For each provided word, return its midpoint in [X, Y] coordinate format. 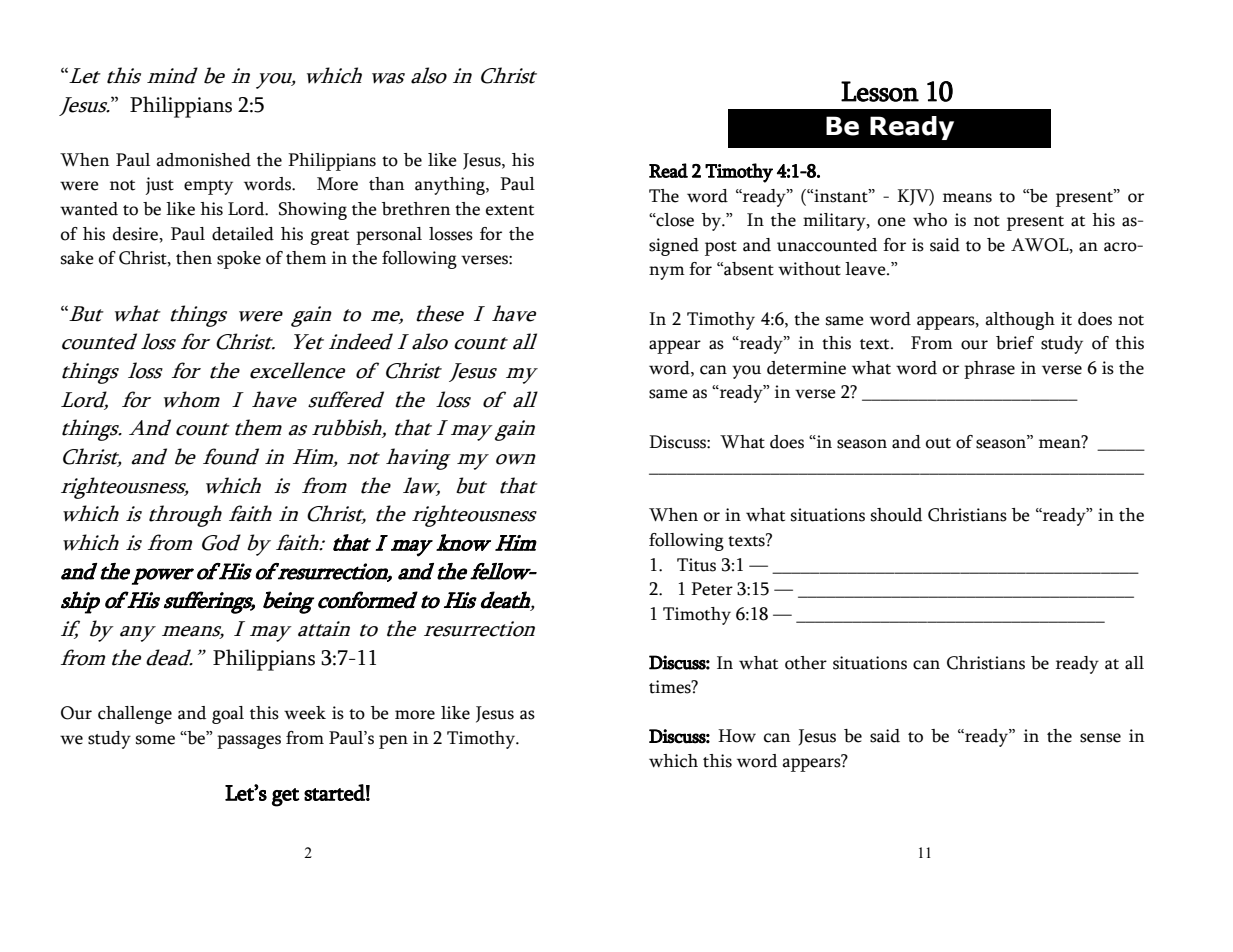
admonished [203, 160]
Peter [712, 589]
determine [806, 368]
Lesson [880, 91]
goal [228, 715]
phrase [989, 370]
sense [1100, 738]
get [286, 797]
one [892, 222]
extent [510, 210]
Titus [696, 565]
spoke [239, 260]
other [806, 663]
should [896, 515]
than [386, 184]
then [194, 258]
